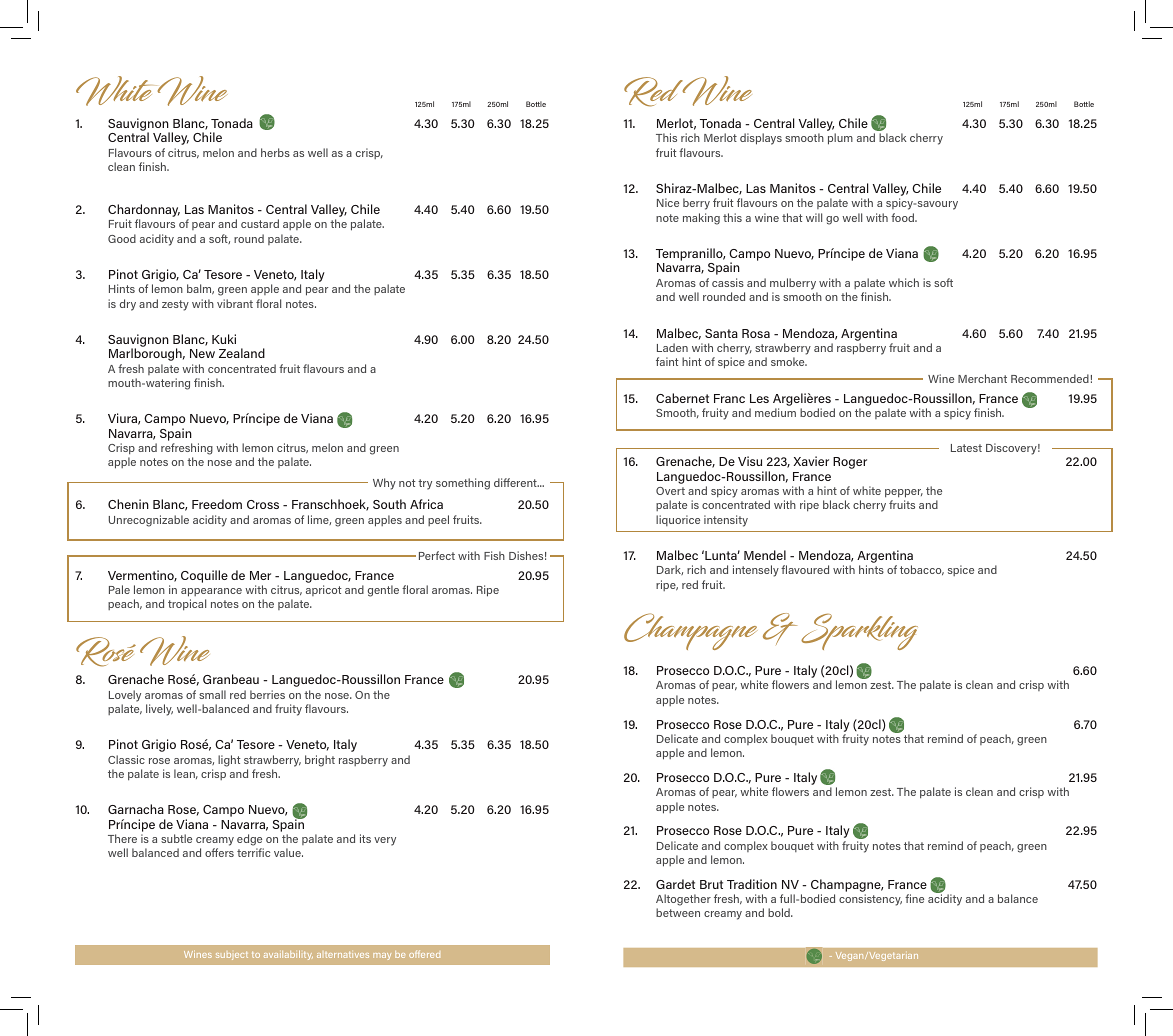 The image size is (1173, 1036). Describe the element at coordinates (678, 912) in the screenshot. I see `between` at that location.
